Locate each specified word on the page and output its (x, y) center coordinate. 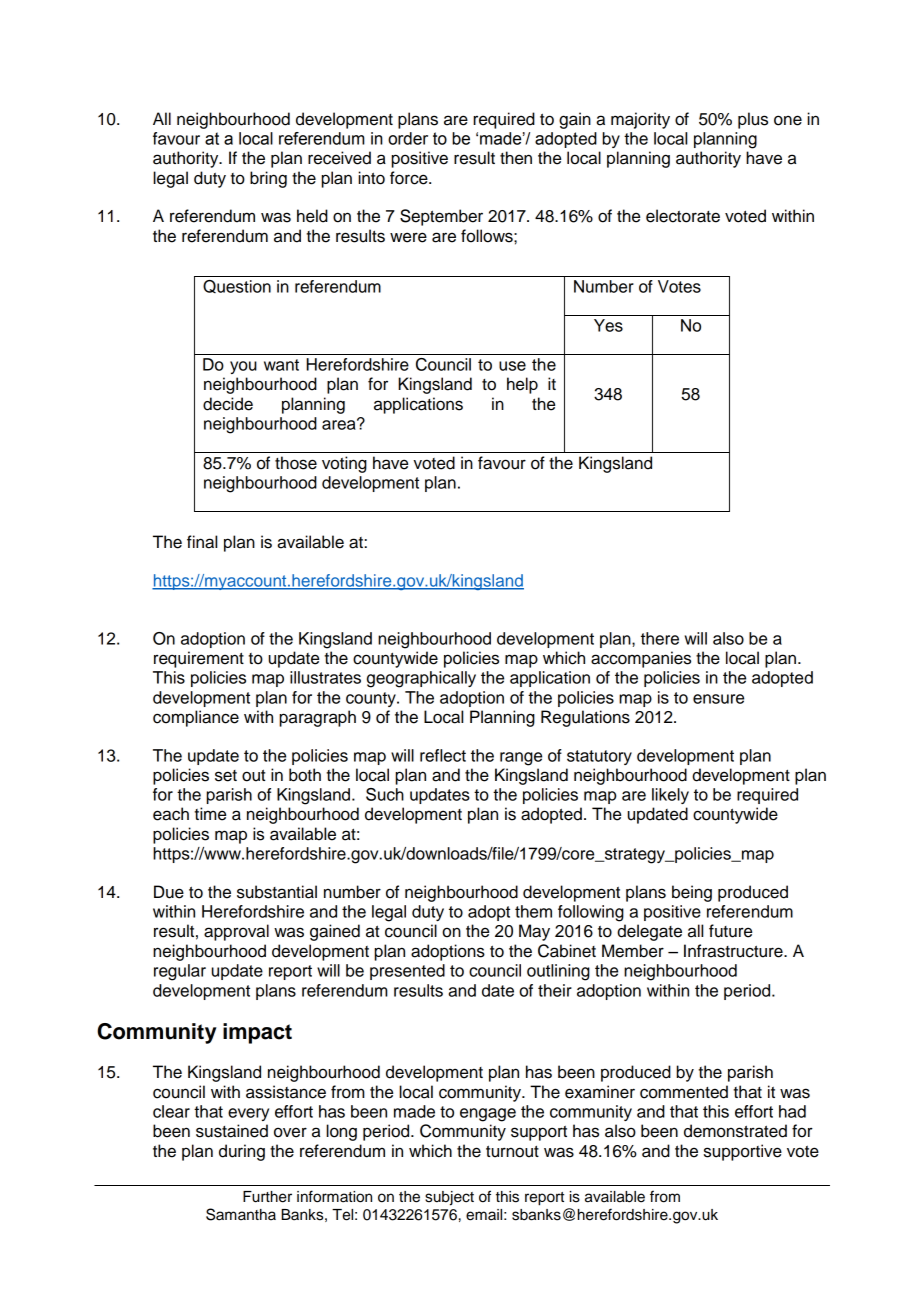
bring (268, 179)
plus (753, 120)
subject (449, 1198)
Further (267, 1197)
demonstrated (735, 1131)
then (516, 158)
